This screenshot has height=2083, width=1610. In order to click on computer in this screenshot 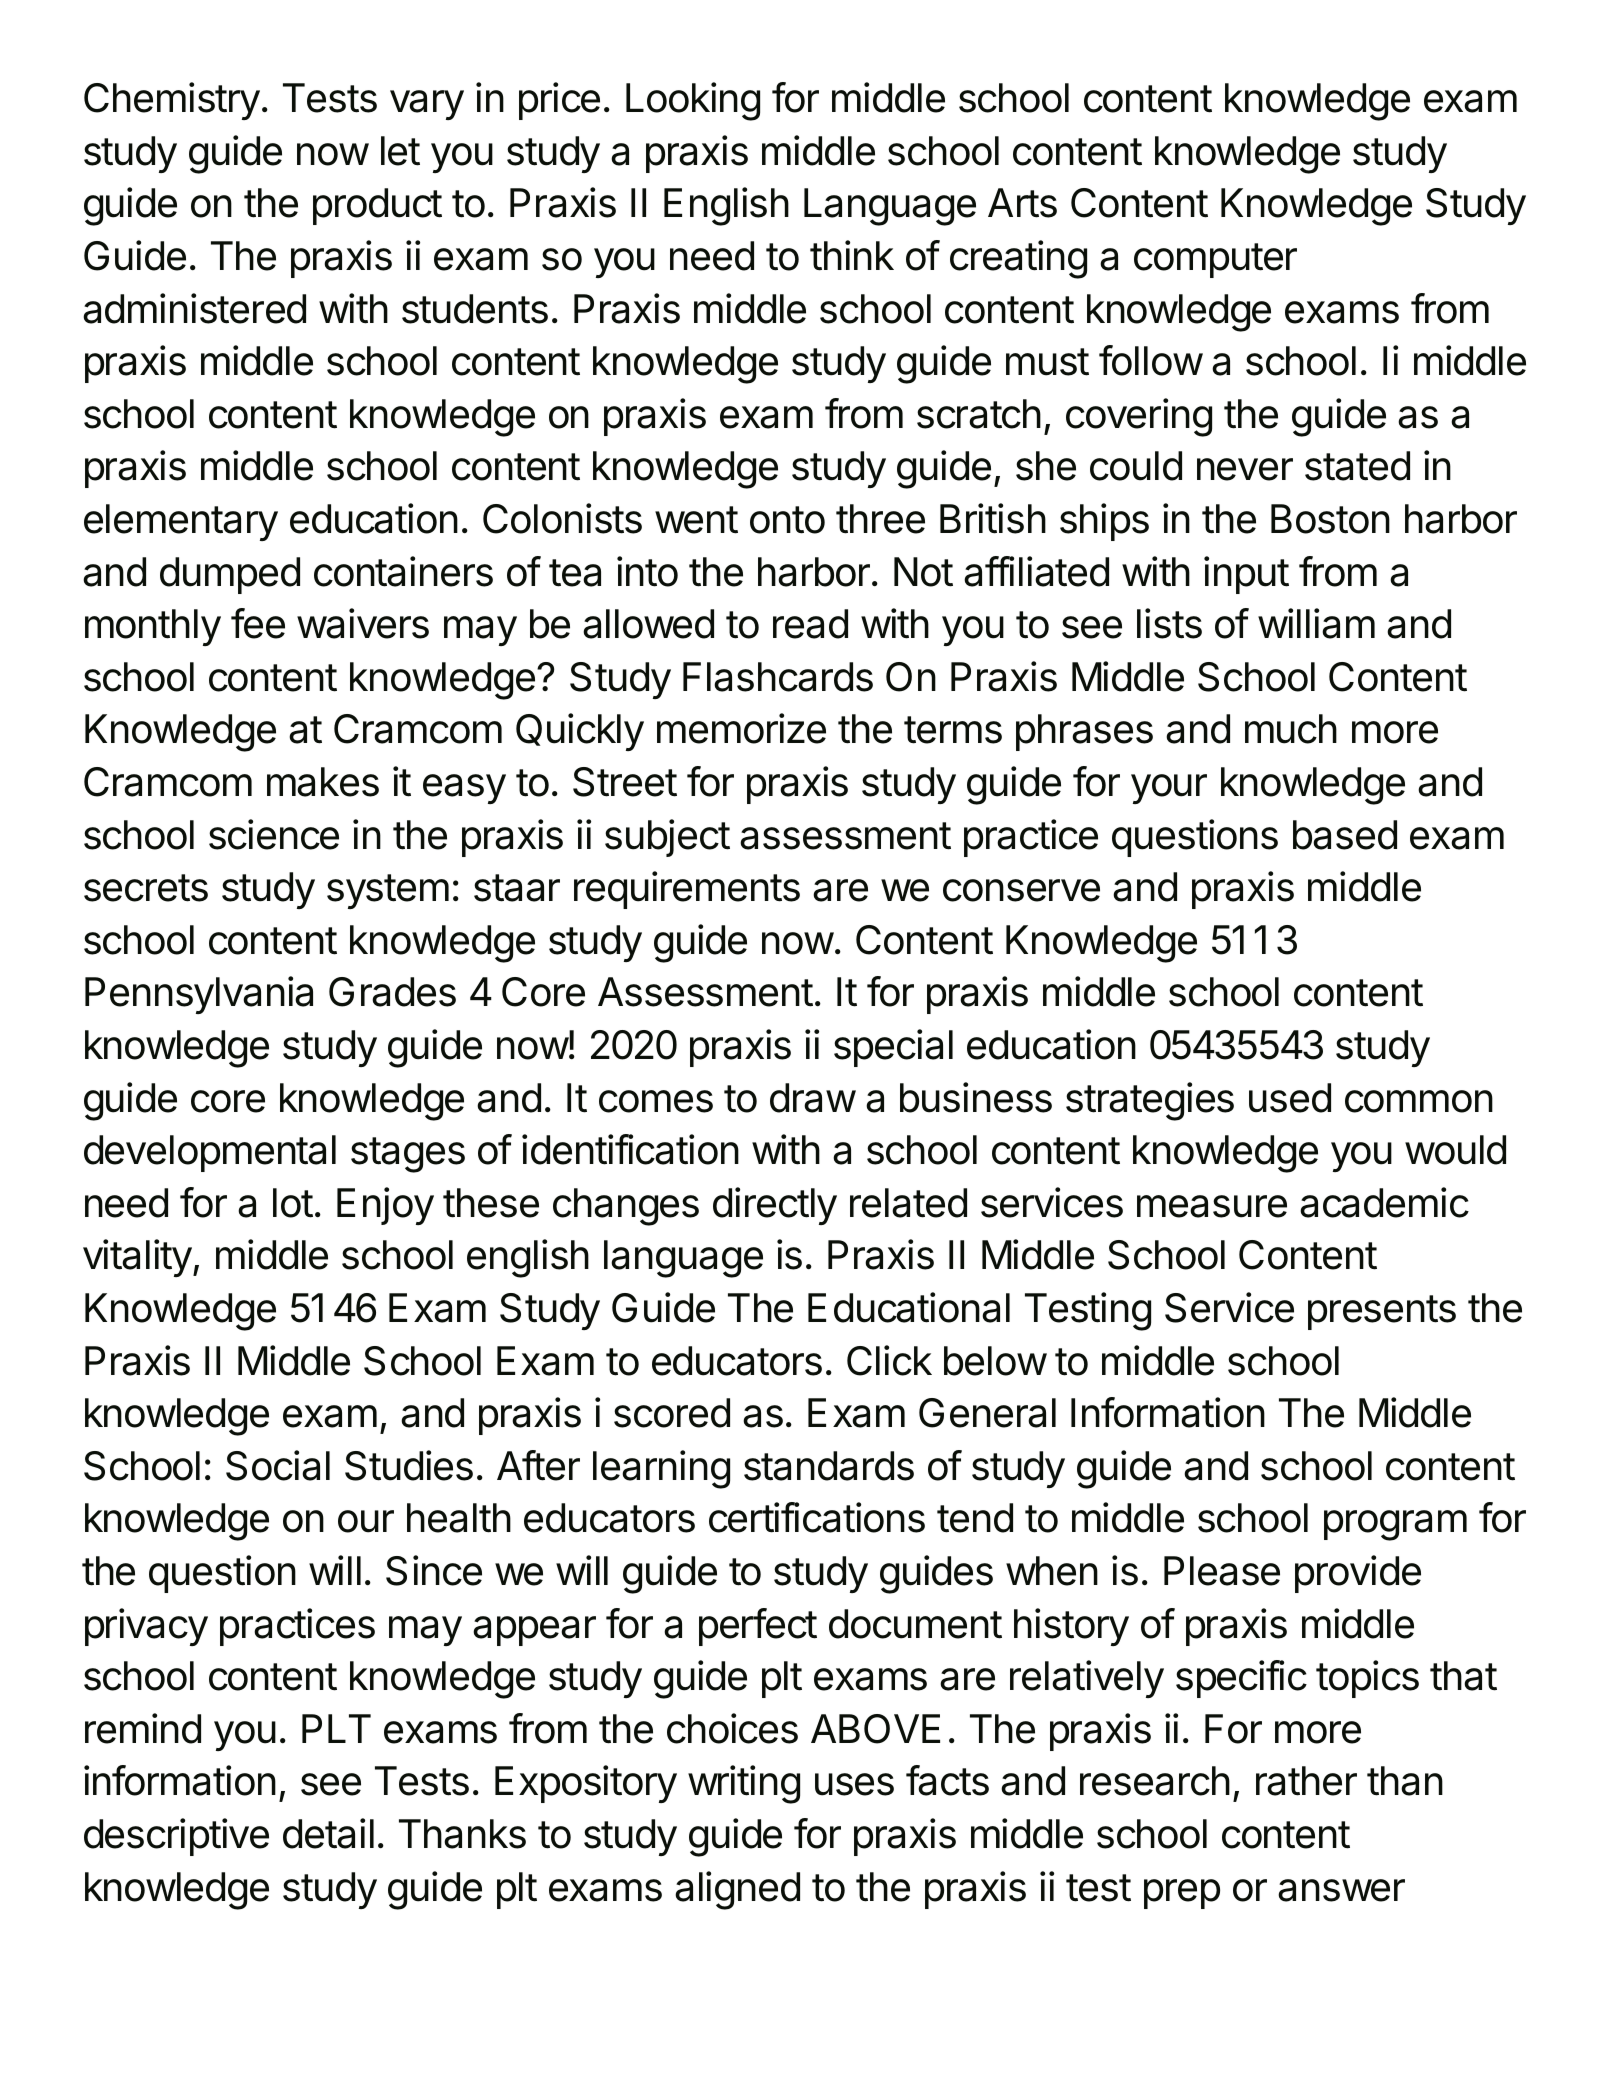, I will do `click(1215, 260)`.
